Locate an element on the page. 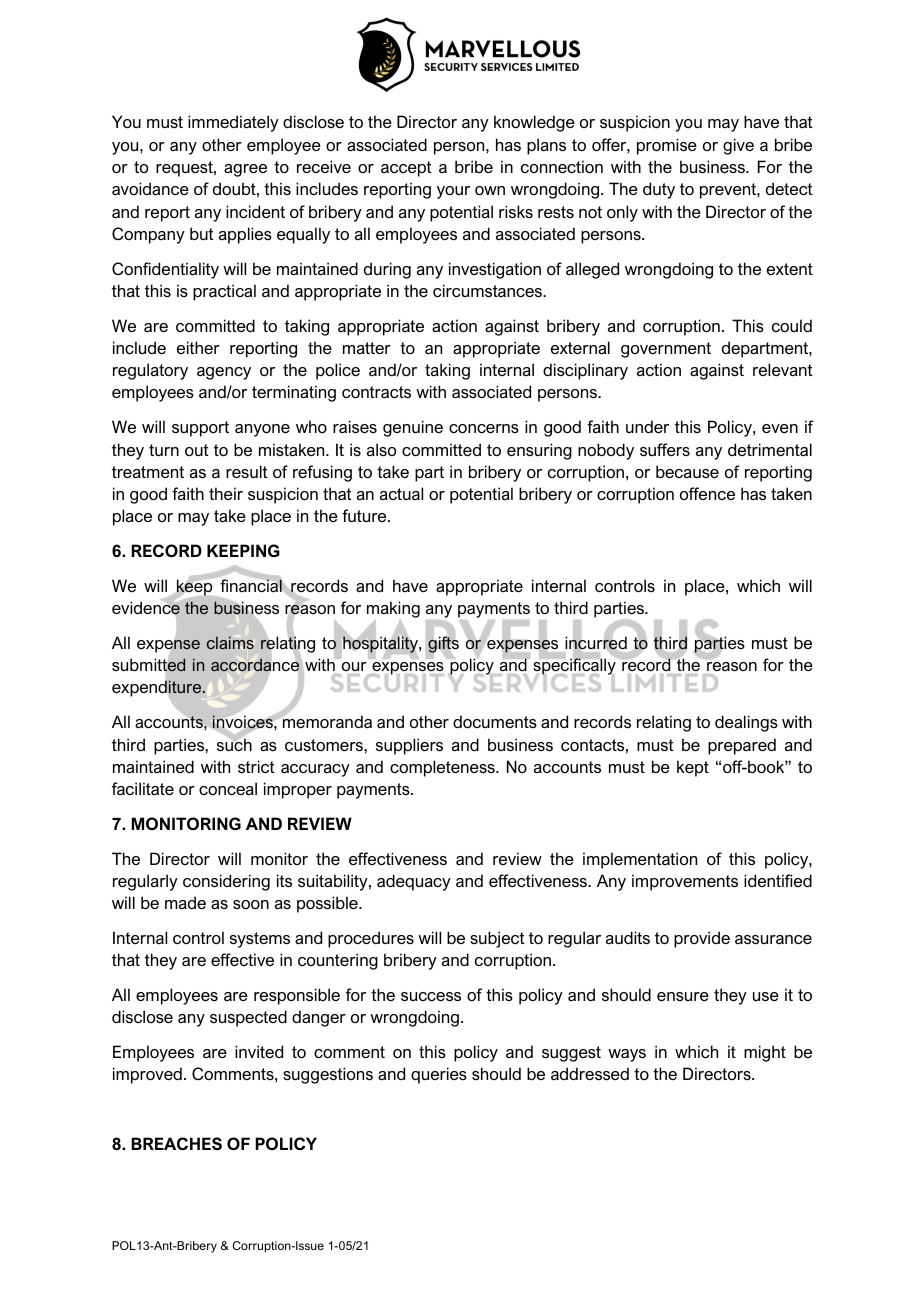  queries is located at coordinates (439, 1075).
